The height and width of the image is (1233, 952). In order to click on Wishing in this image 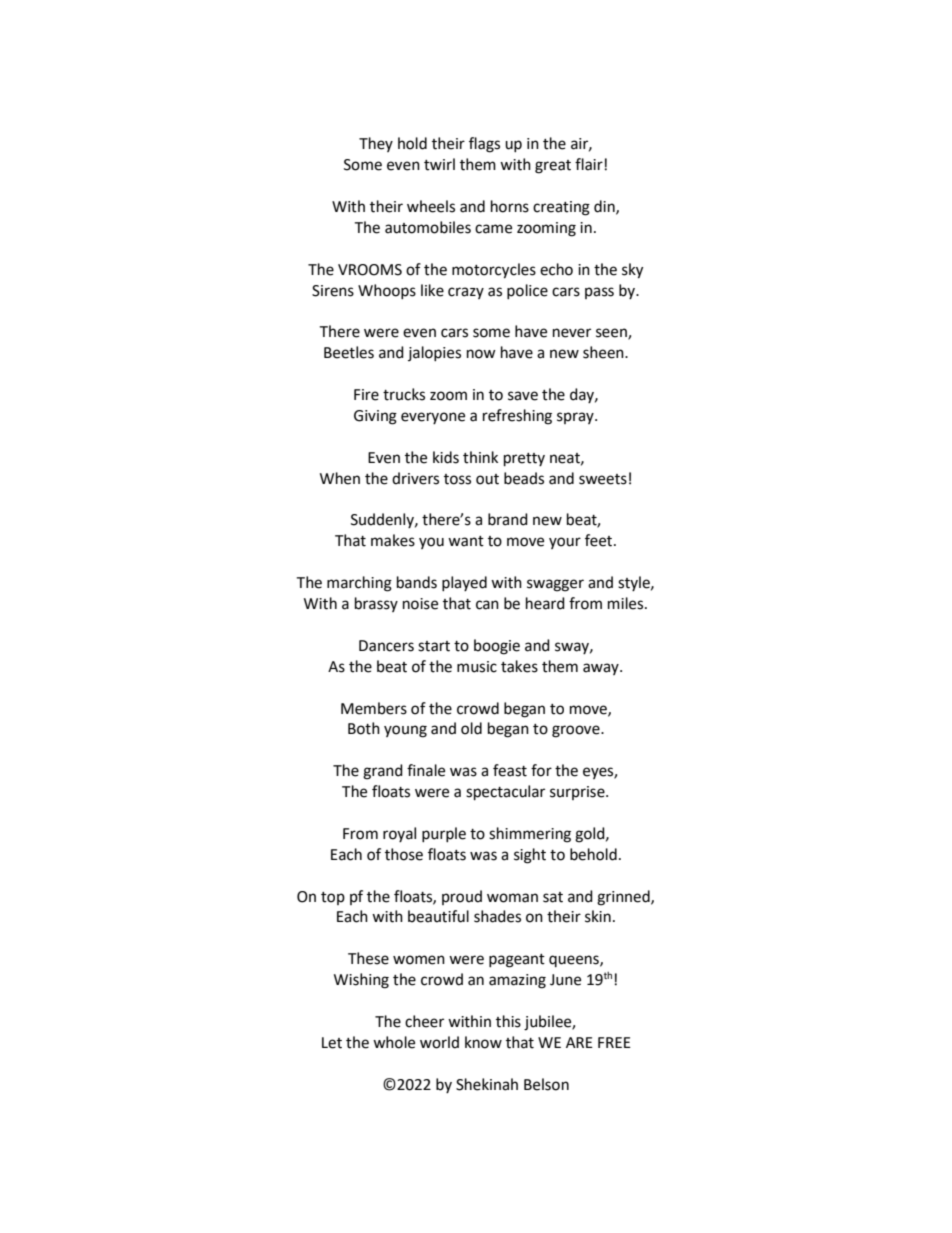, I will do `click(361, 981)`.
